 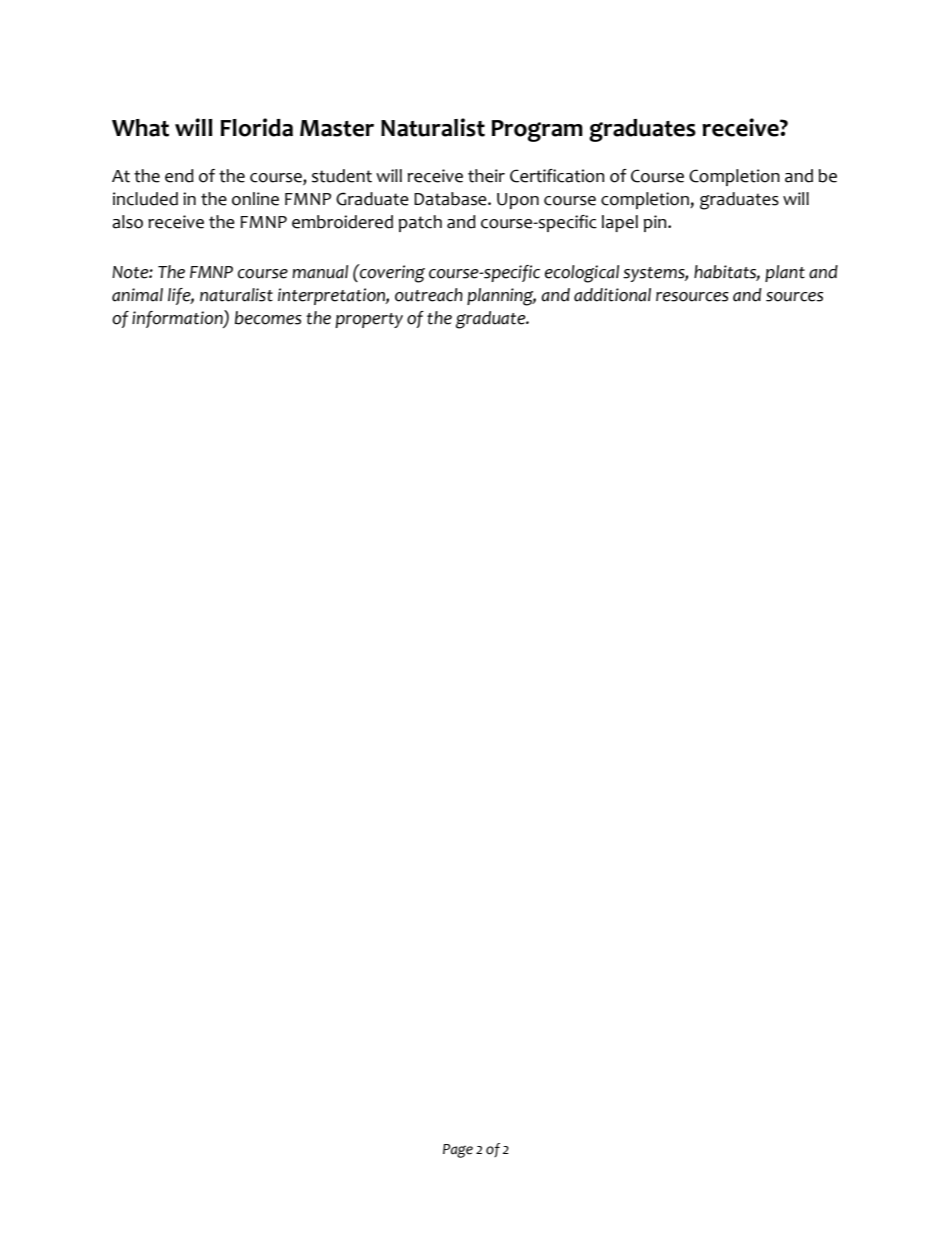 What do you see at coordinates (582, 274) in the screenshot?
I see `ecological` at bounding box center [582, 274].
